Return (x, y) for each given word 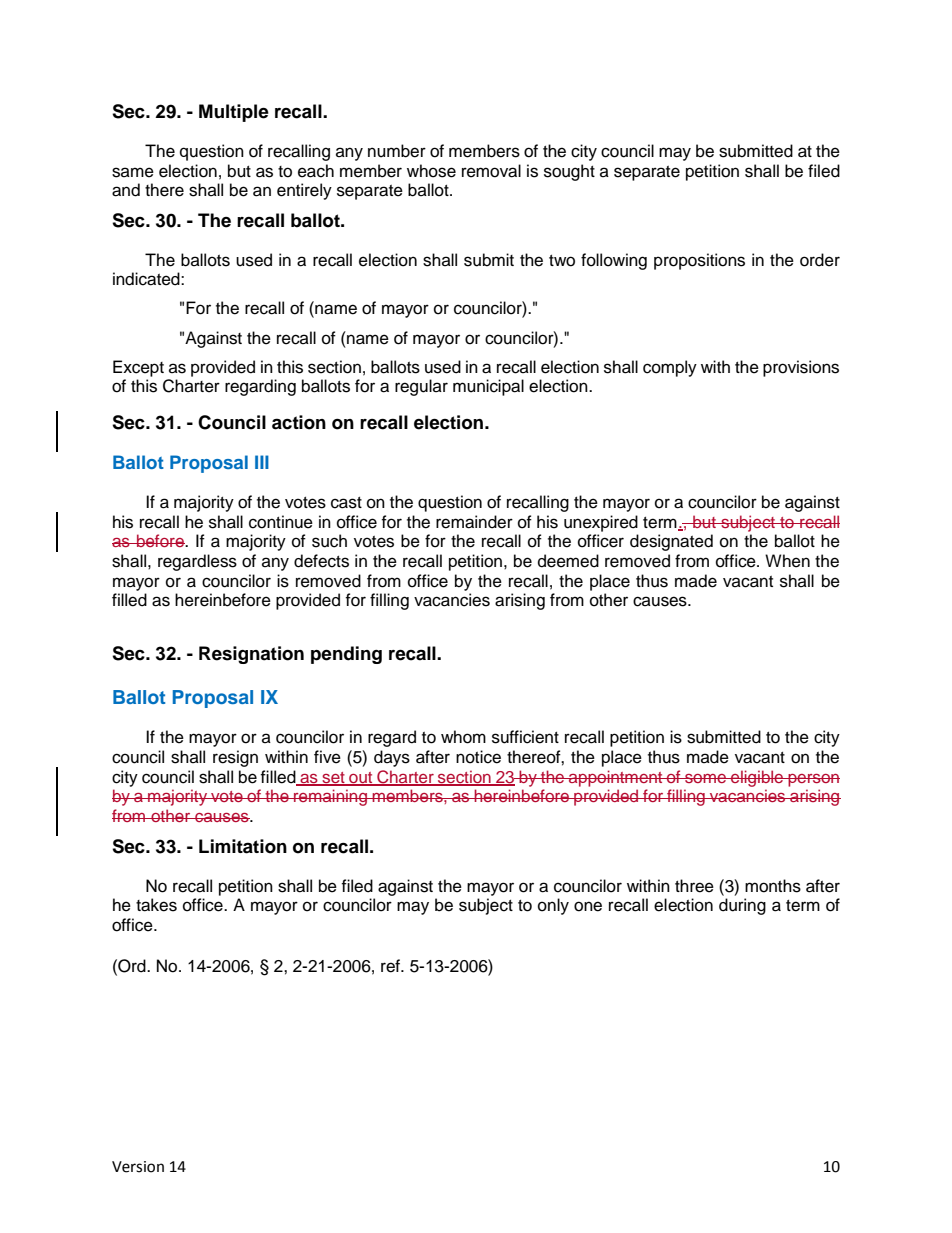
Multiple (234, 113)
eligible (757, 778)
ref (391, 966)
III (262, 462)
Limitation (243, 846)
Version (138, 1167)
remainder (474, 522)
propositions (699, 261)
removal (491, 171)
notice (478, 757)
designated (671, 542)
